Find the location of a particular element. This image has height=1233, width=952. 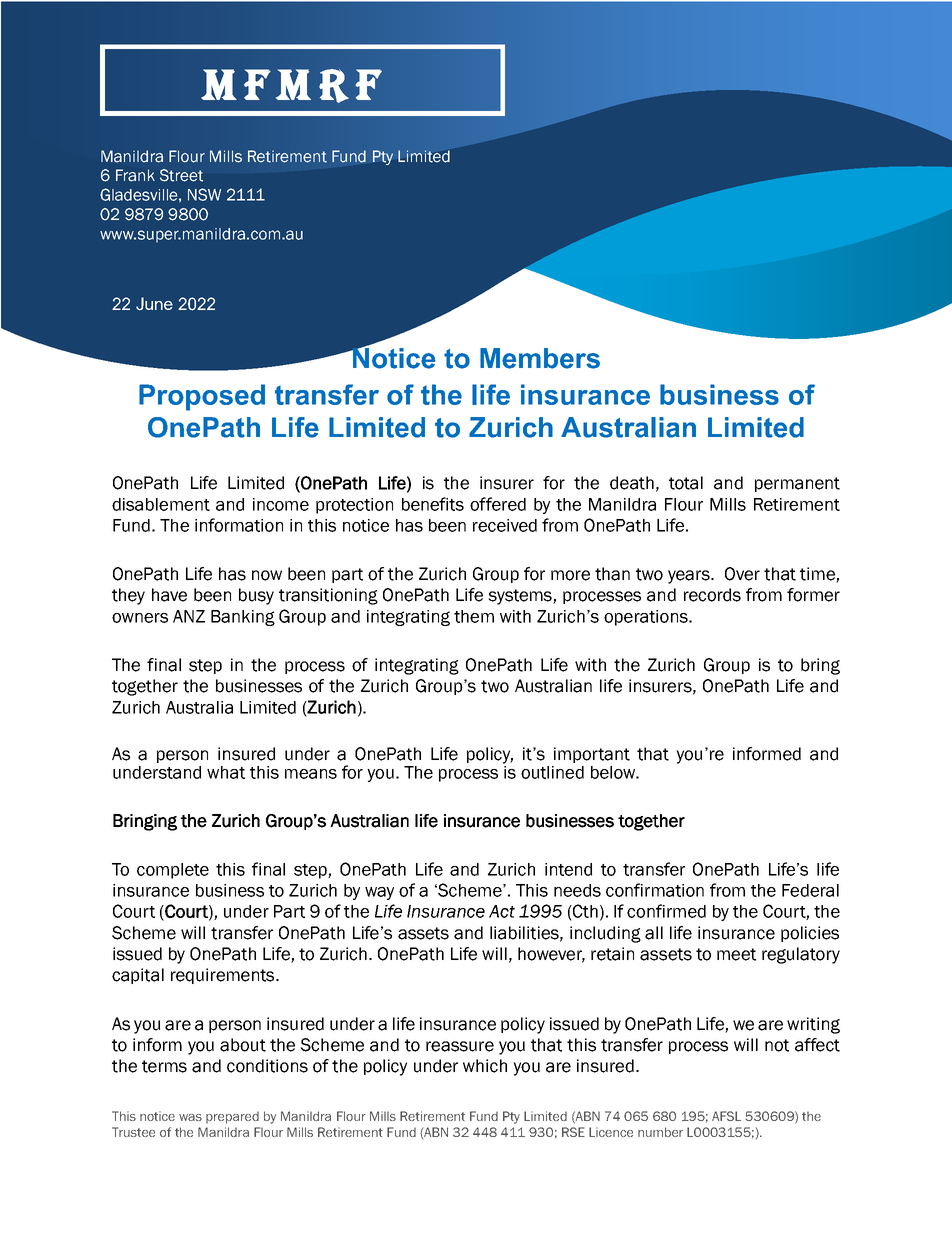

Members is located at coordinates (540, 358).
